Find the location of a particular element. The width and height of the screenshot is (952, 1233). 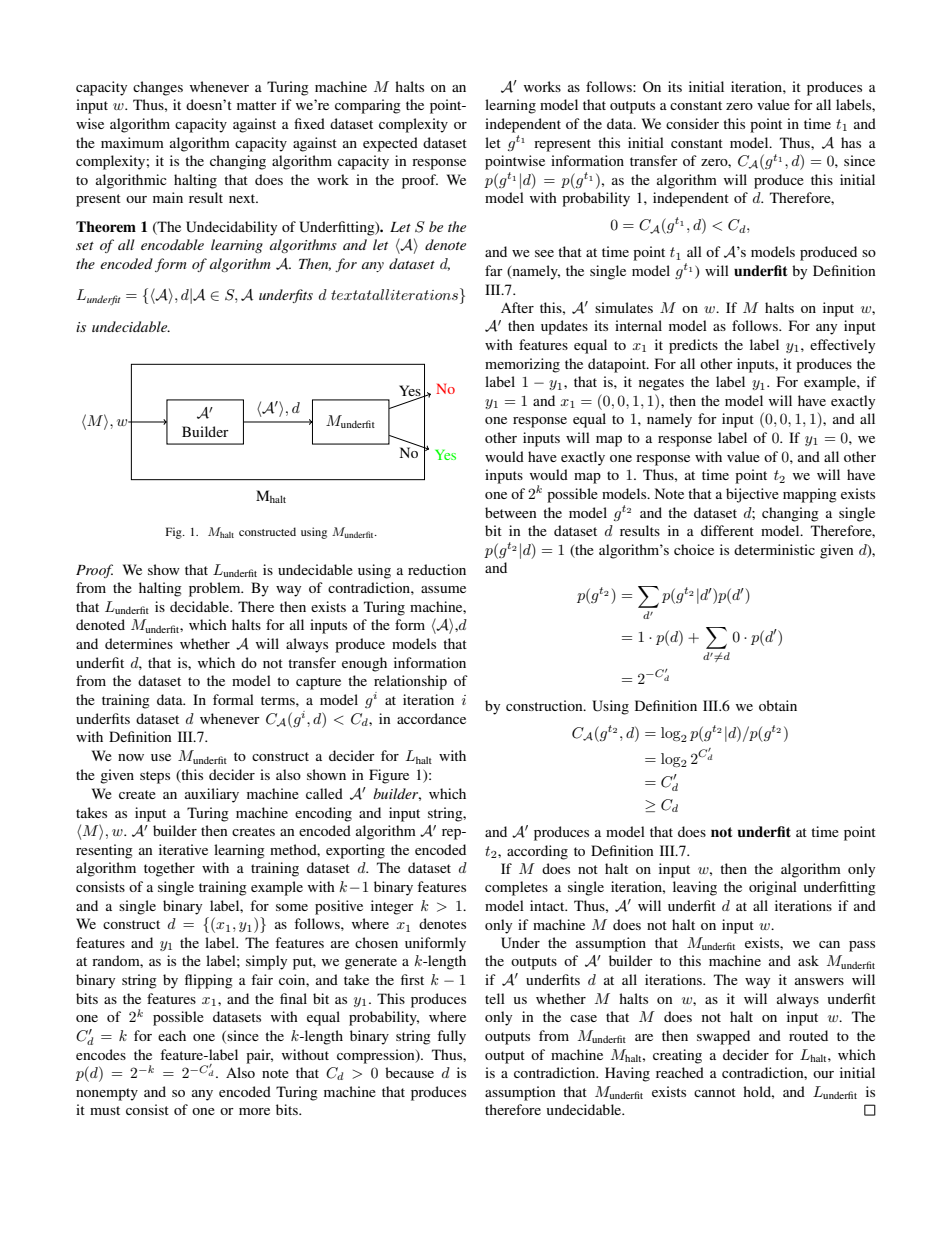

problem is located at coordinates (216, 589).
